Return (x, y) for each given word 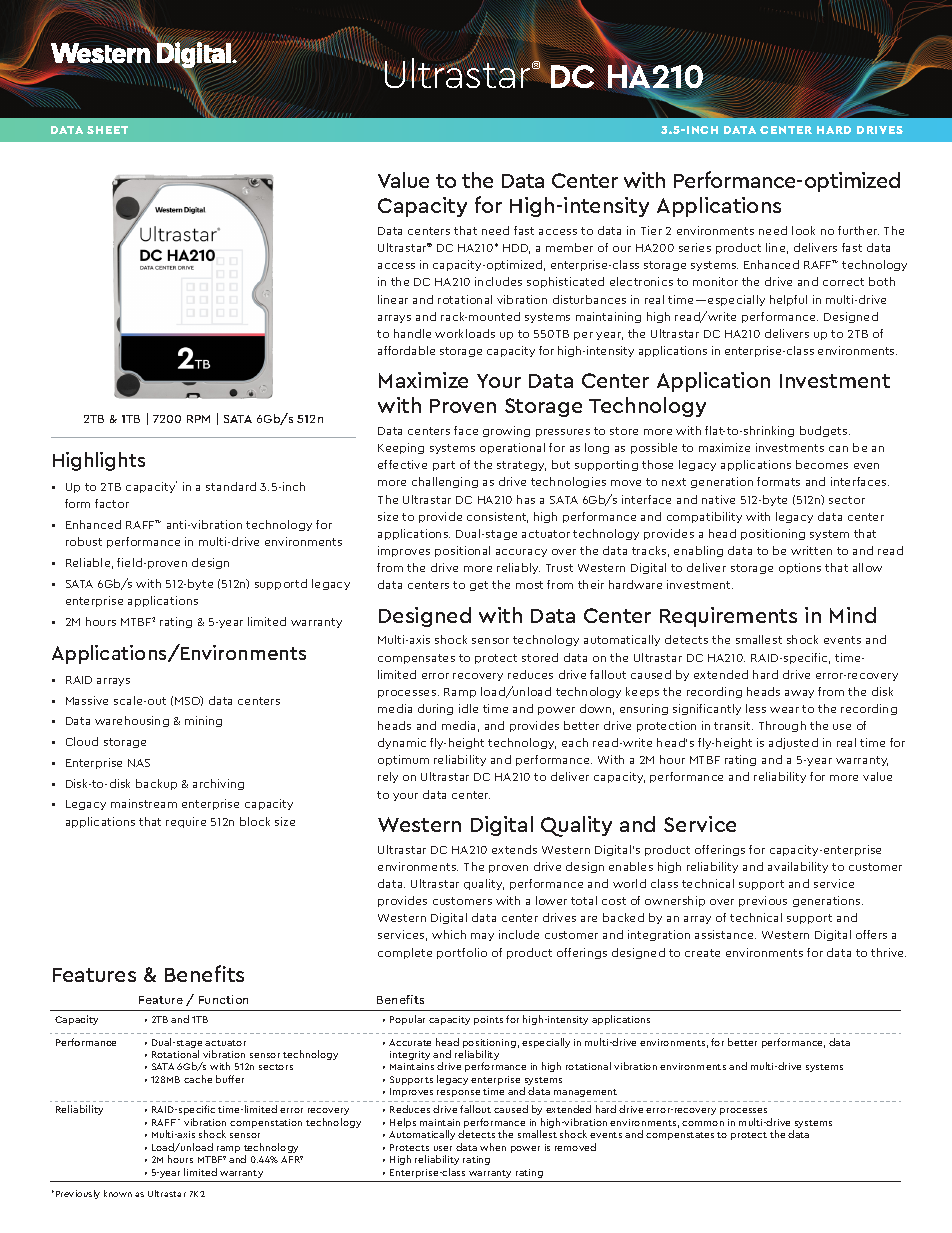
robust (84, 541)
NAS (139, 763)
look (803, 230)
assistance (725, 934)
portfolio (462, 953)
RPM (198, 419)
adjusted (793, 743)
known (118, 1193)
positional (462, 551)
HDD (516, 249)
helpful (788, 300)
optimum (403, 760)
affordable (406, 350)
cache (198, 1079)
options (800, 568)
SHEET (107, 130)
